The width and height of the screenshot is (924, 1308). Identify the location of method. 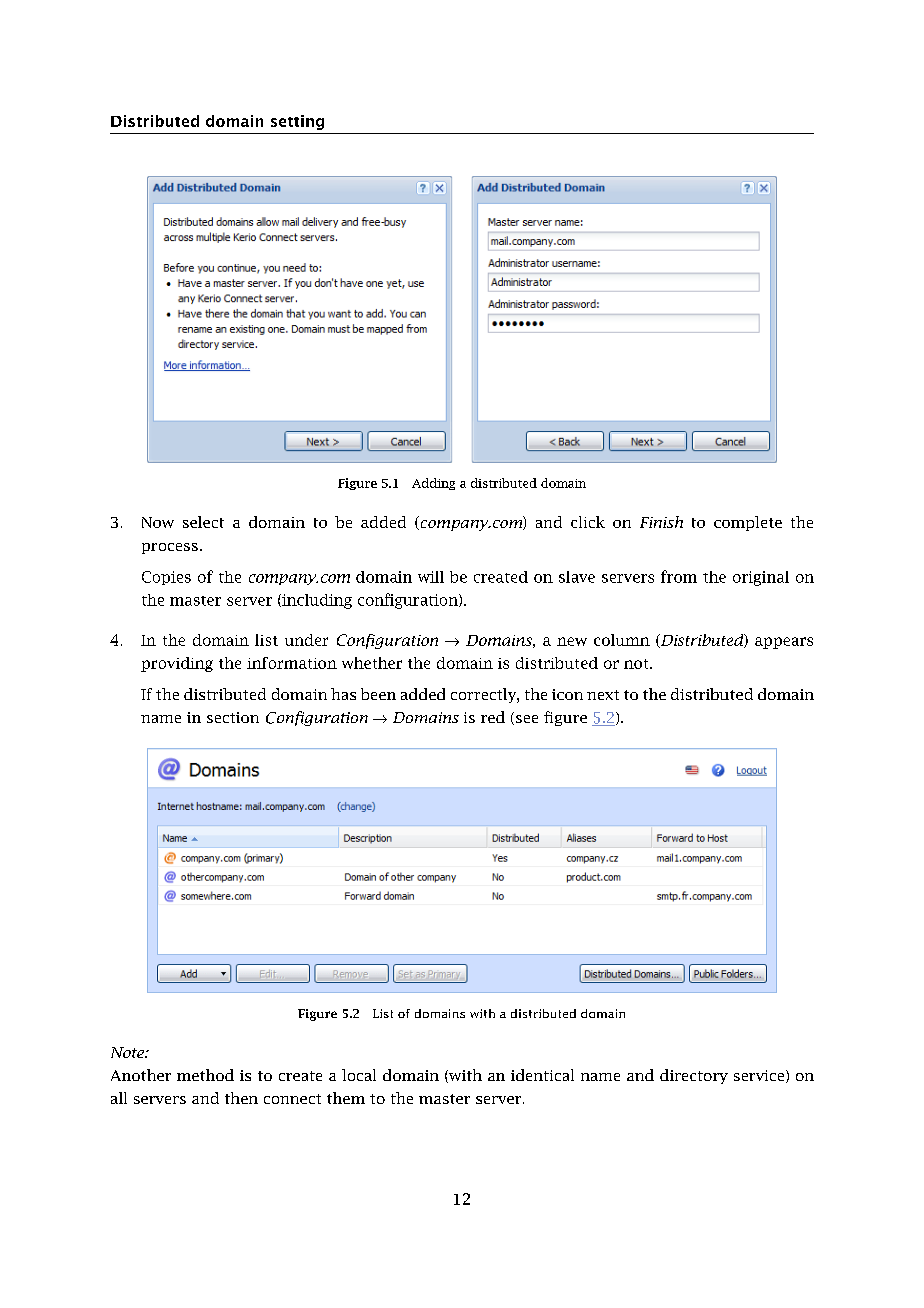
(205, 1075).
